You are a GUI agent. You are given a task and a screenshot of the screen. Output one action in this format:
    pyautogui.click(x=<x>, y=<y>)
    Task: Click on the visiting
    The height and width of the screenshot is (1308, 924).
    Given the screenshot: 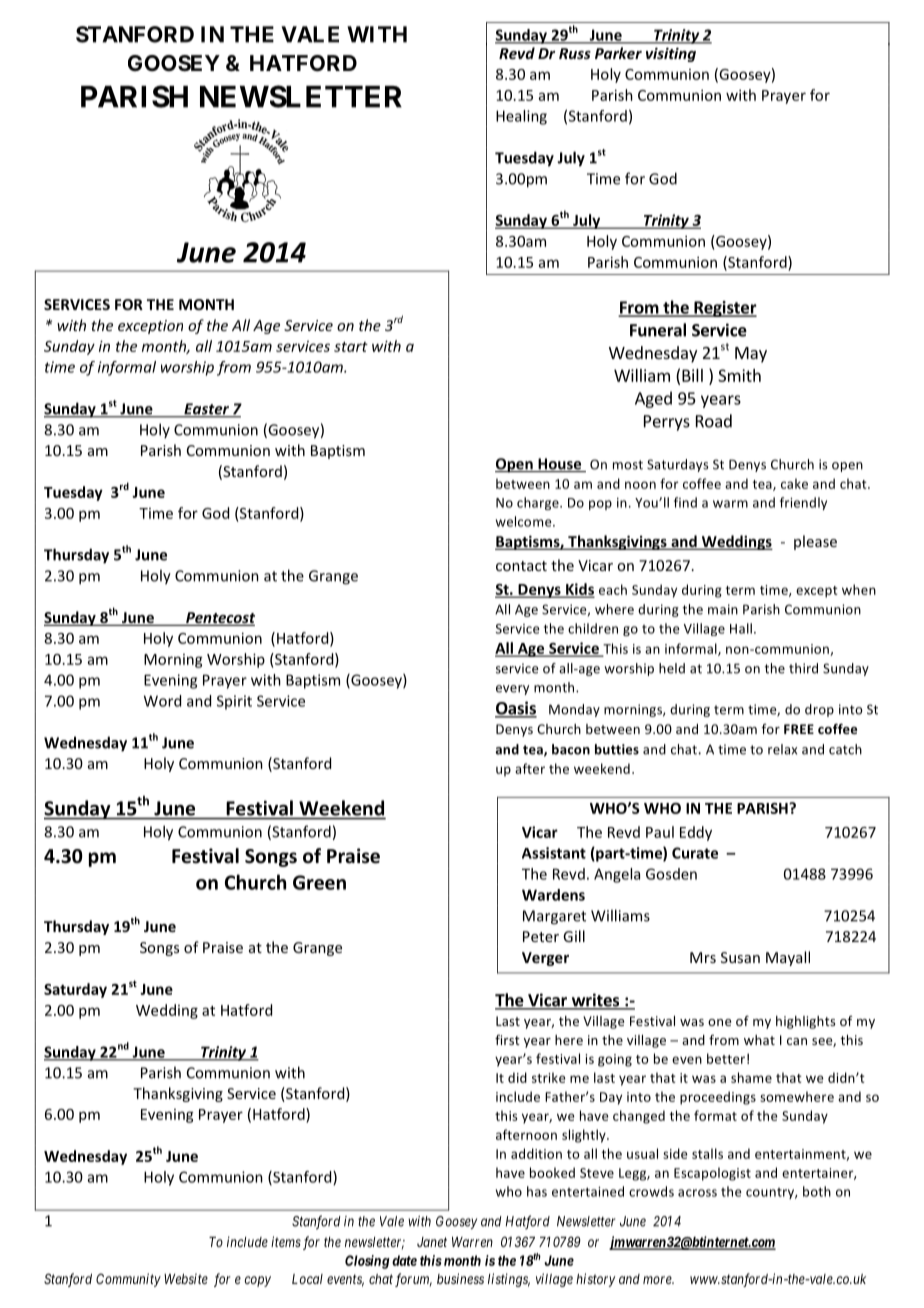 What is the action you would take?
    pyautogui.click(x=671, y=54)
